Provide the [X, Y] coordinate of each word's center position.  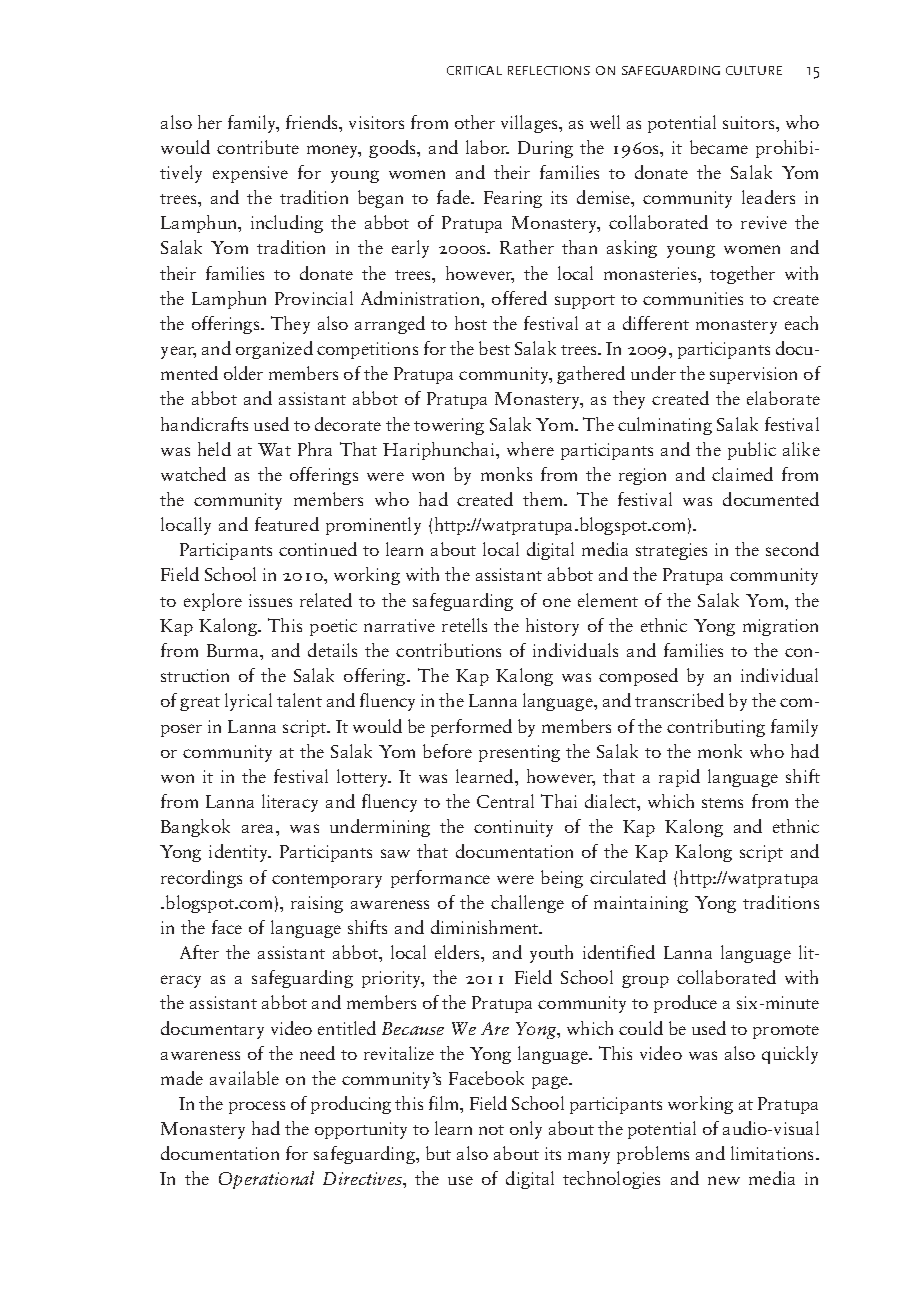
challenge [527, 904]
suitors [750, 122]
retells [464, 625]
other [475, 122]
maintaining [641, 904]
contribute [258, 147]
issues [270, 600]
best [494, 348]
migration [780, 627]
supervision [753, 375]
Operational [266, 1180]
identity [240, 853]
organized [274, 350]
